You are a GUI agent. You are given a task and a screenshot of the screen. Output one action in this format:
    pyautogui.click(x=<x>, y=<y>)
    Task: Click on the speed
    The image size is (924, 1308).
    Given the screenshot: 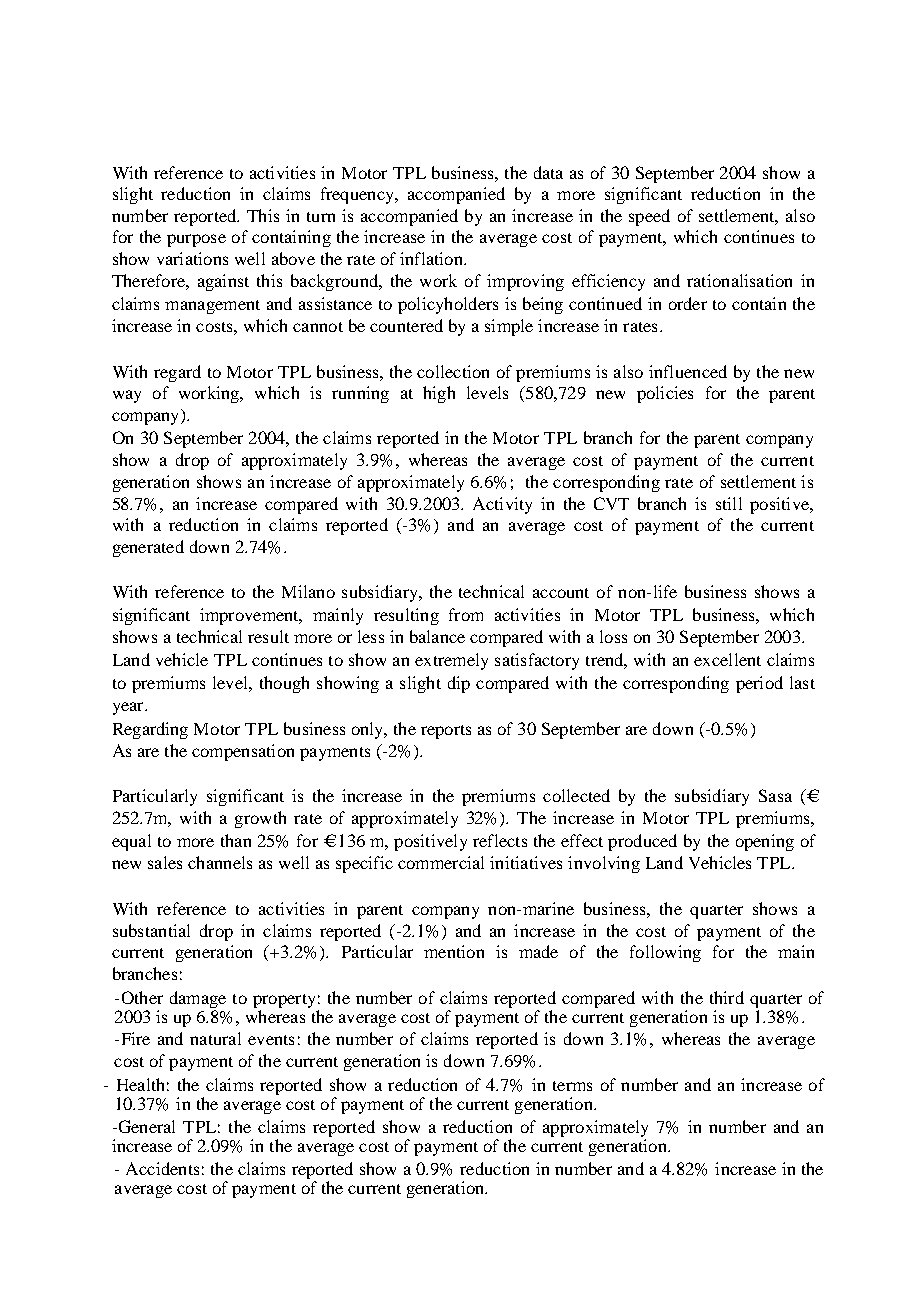 What is the action you would take?
    pyautogui.click(x=649, y=217)
